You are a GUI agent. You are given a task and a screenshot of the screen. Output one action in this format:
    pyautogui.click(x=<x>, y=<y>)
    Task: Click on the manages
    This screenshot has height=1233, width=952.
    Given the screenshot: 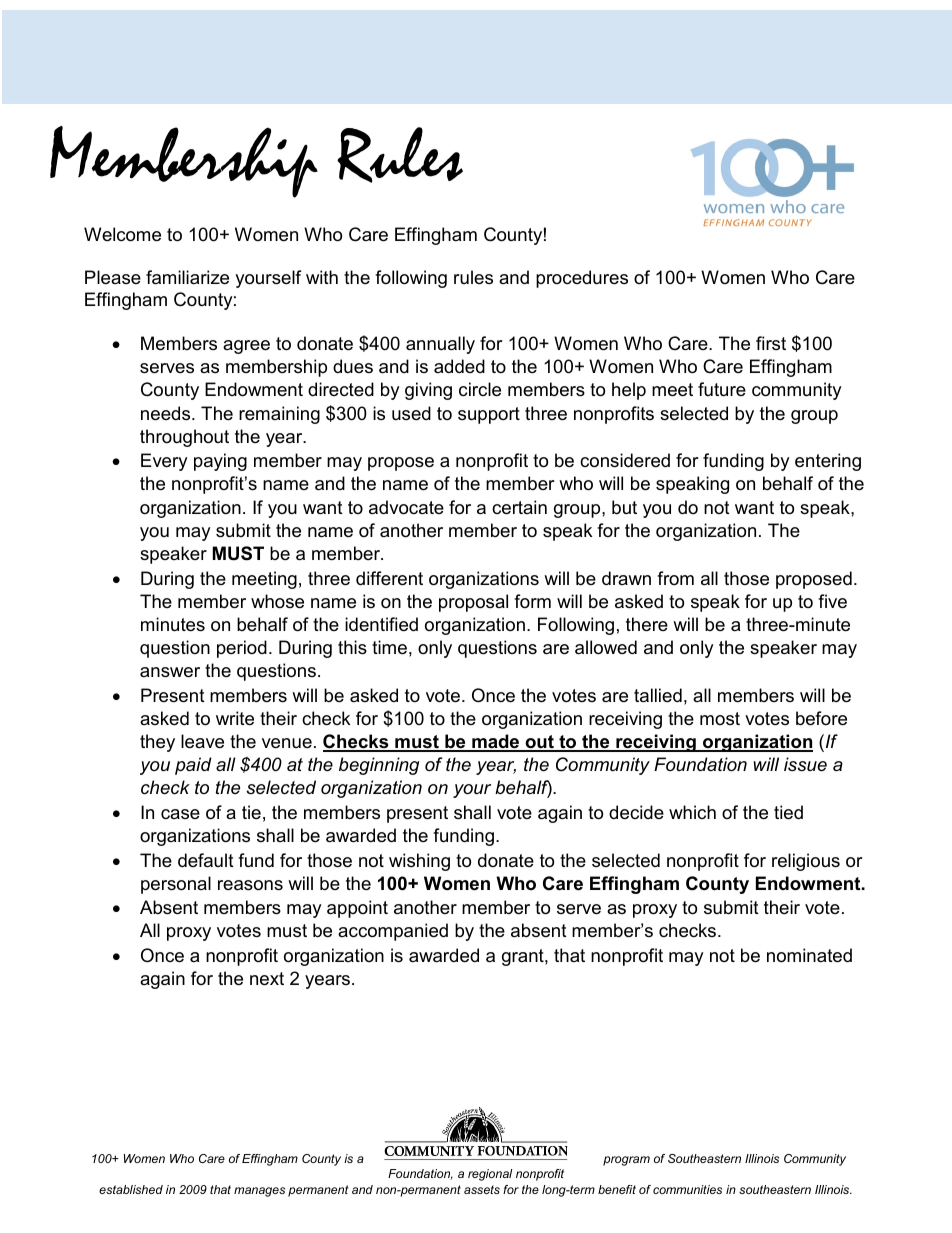 What is the action you would take?
    pyautogui.click(x=259, y=1192)
